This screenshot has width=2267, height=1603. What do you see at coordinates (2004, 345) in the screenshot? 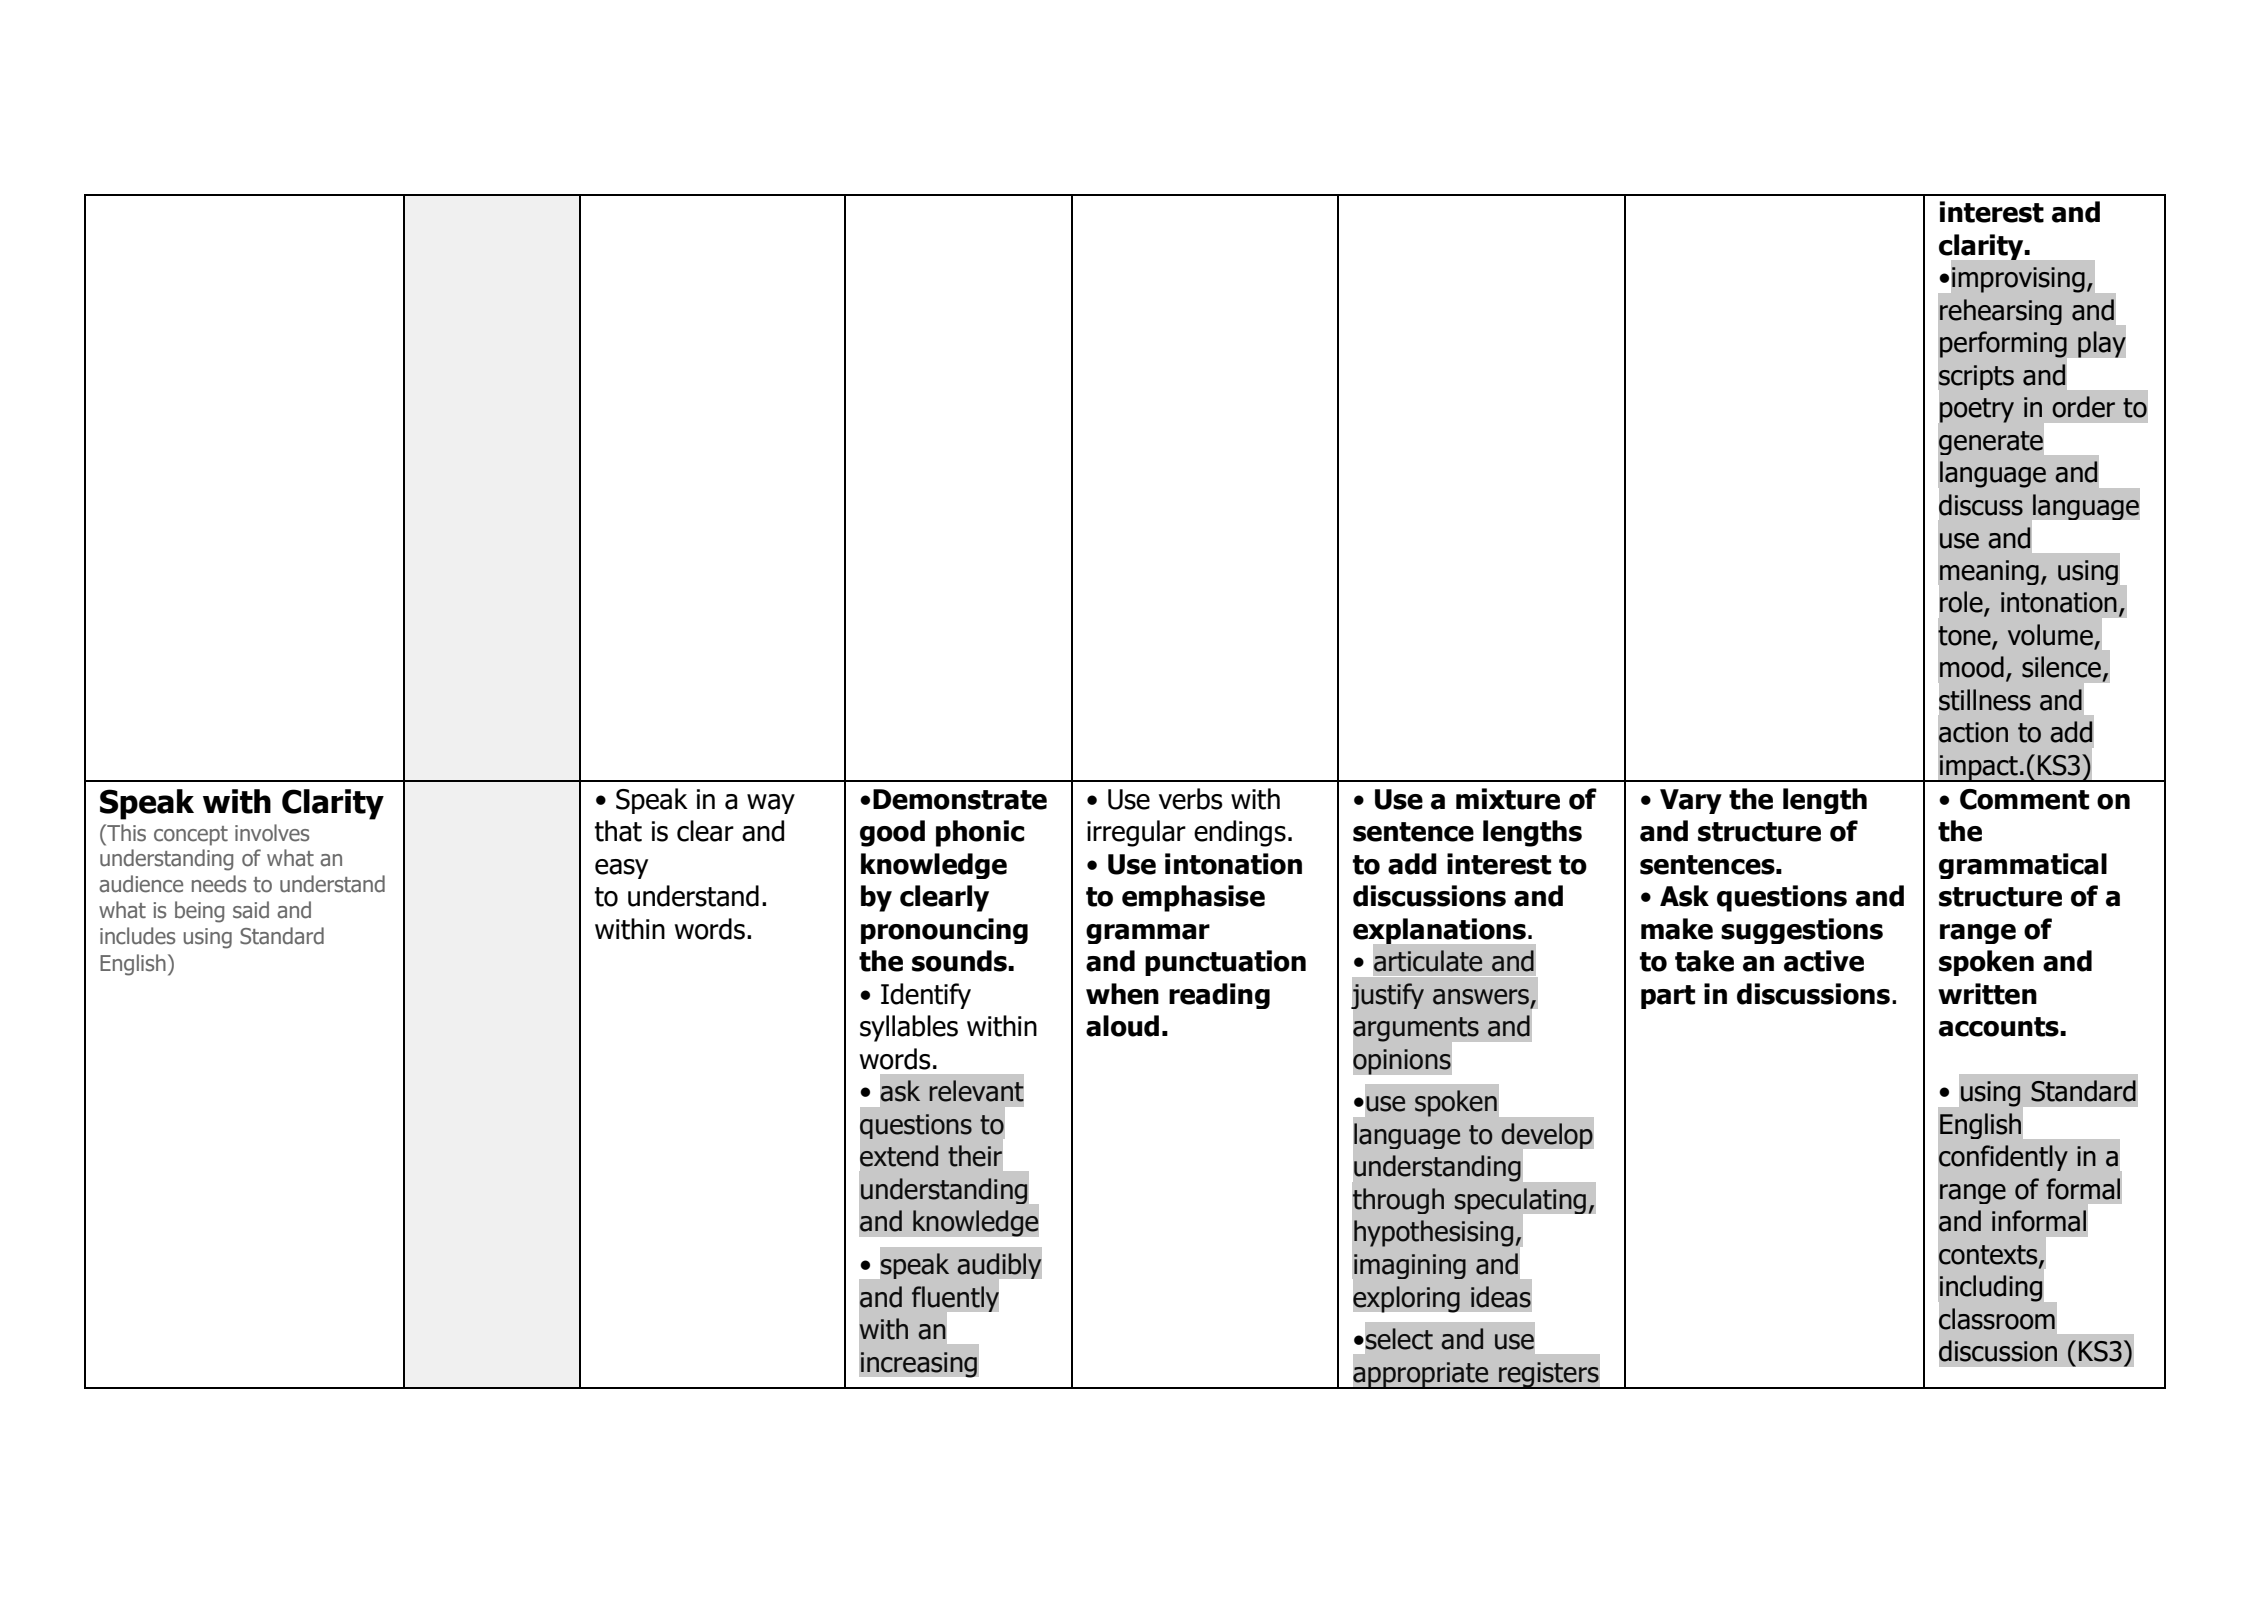
I see `performing` at bounding box center [2004, 345].
